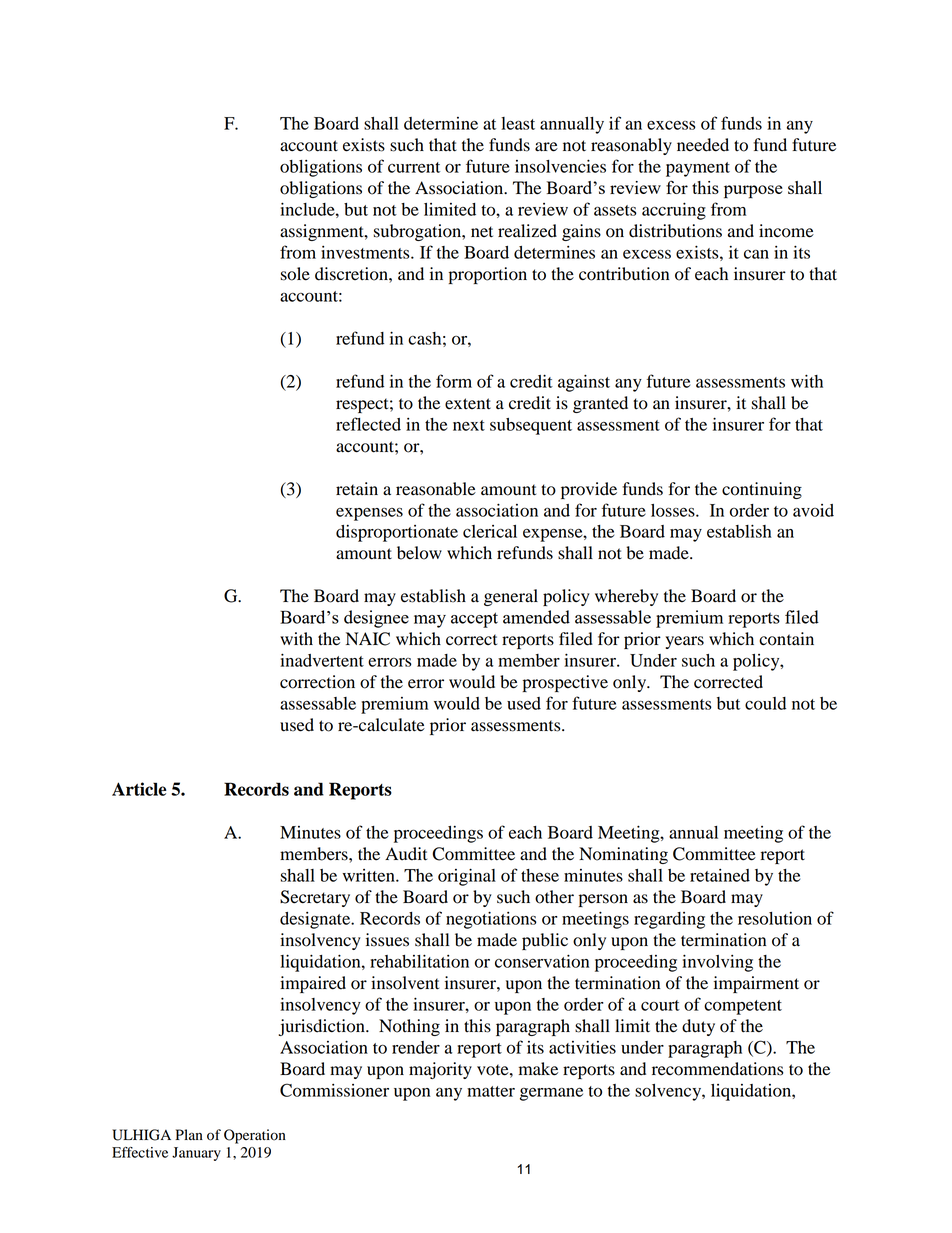  What do you see at coordinates (491, 1091) in the screenshot?
I see `matter` at bounding box center [491, 1091].
